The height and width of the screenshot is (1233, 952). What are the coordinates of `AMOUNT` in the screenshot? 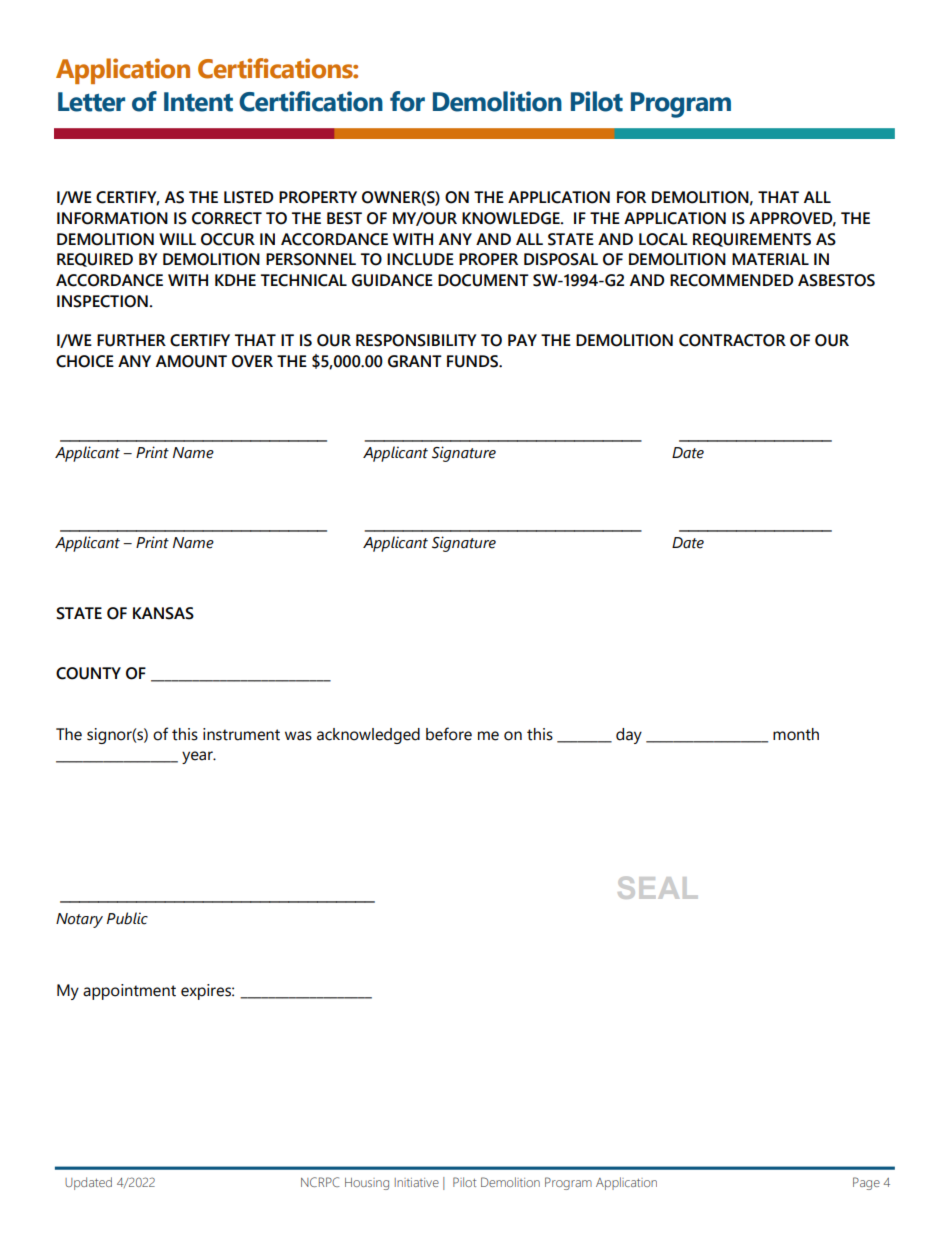 It's located at (191, 361).
